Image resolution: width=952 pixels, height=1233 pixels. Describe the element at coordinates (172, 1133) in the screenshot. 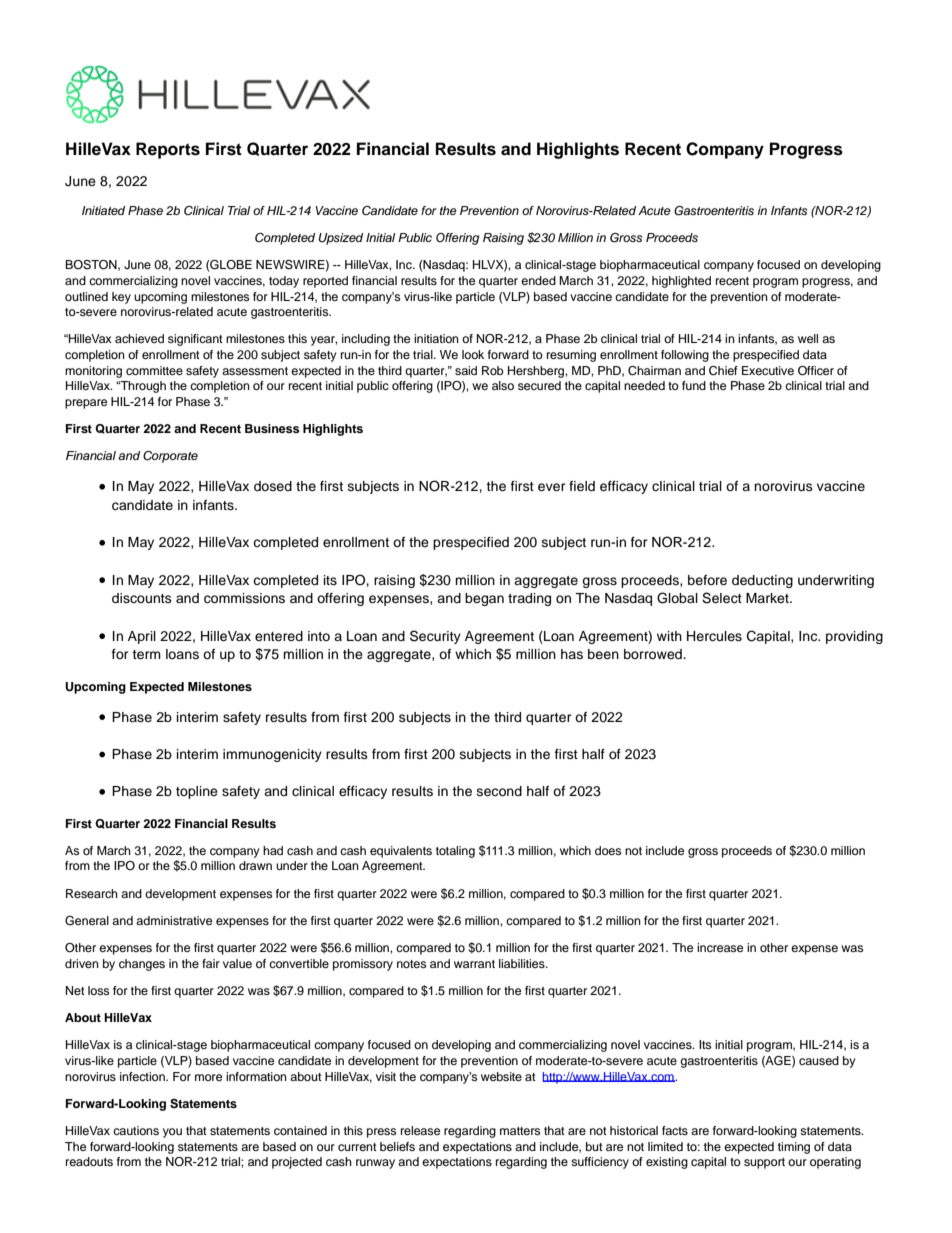

I see `you` at that location.
